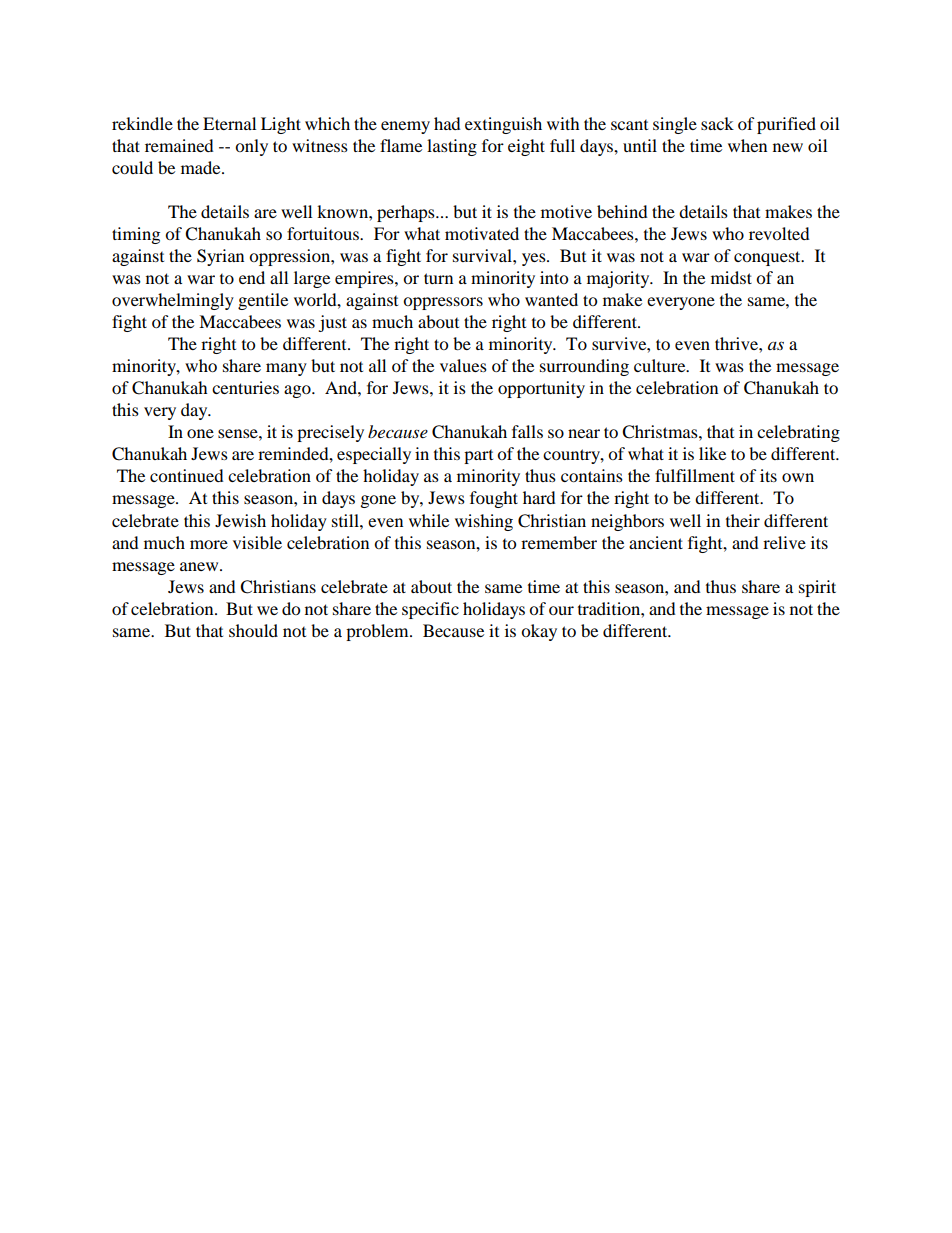 The width and height of the page is (952, 1233). Describe the element at coordinates (253, 630) in the page. I see `should` at that location.
